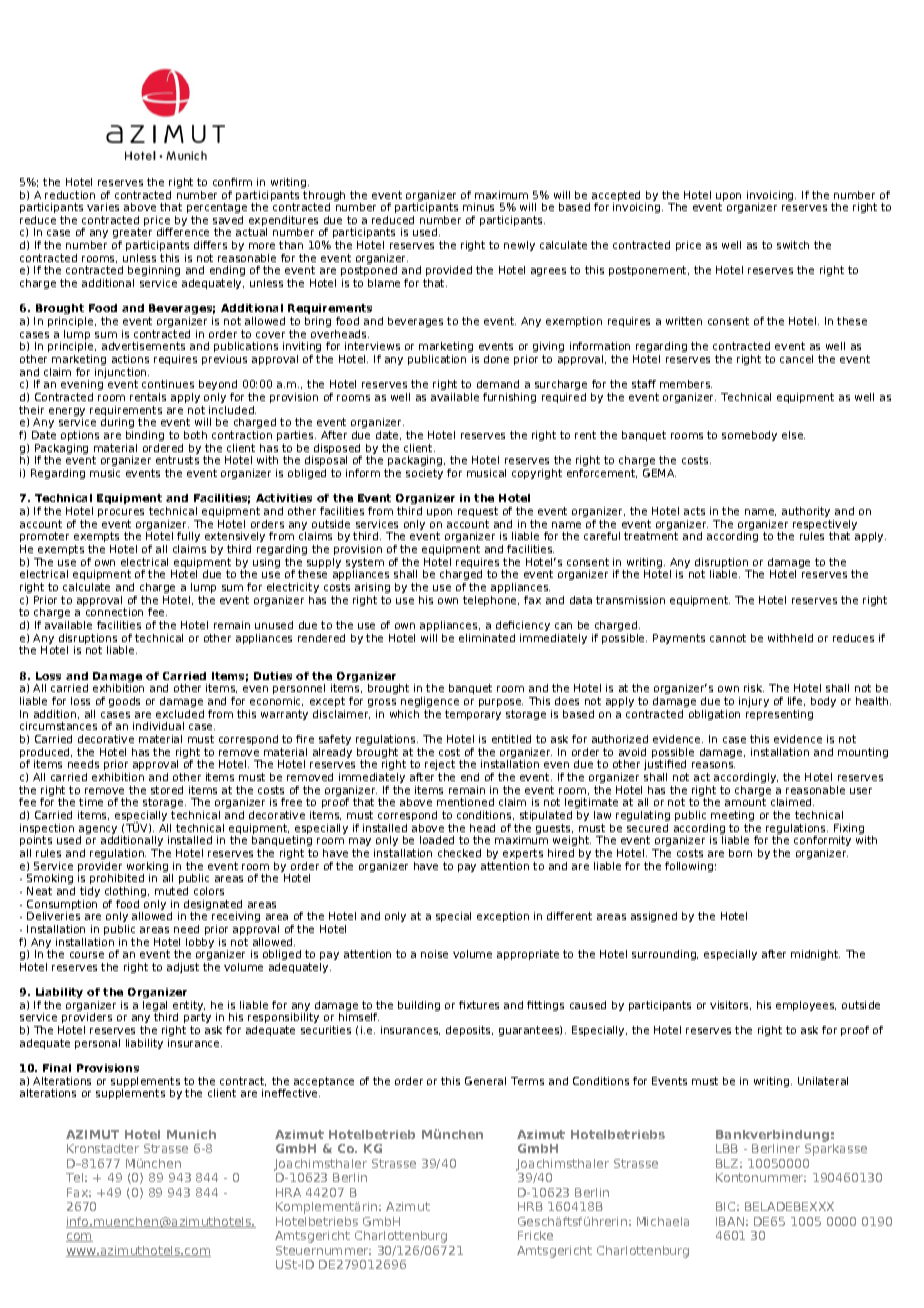  What do you see at coordinates (793, 245) in the screenshot?
I see `switch` at bounding box center [793, 245].
